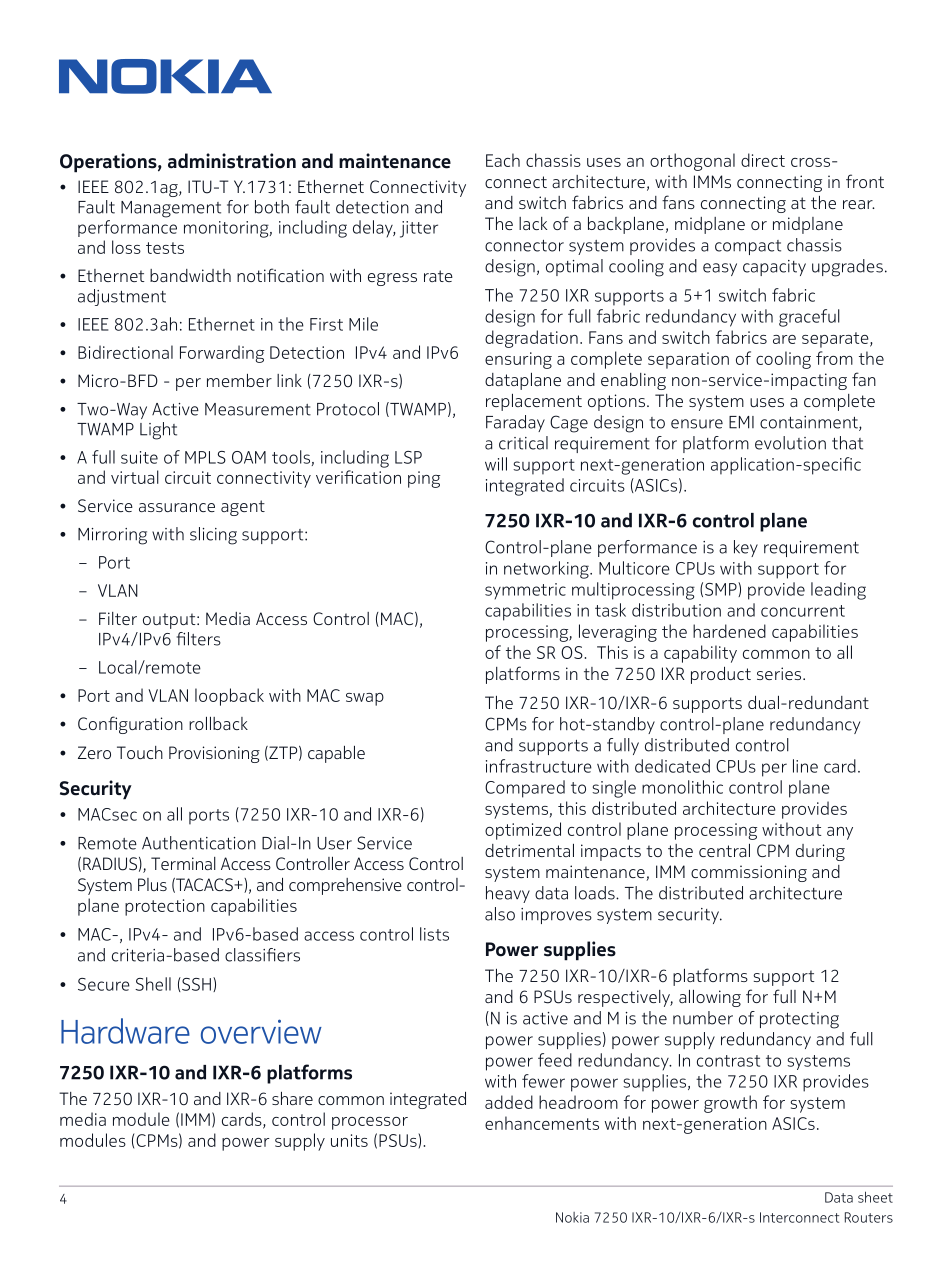 Image resolution: width=952 pixels, height=1267 pixels. Describe the element at coordinates (572, 1217) in the document. I see `Nokia` at that location.
